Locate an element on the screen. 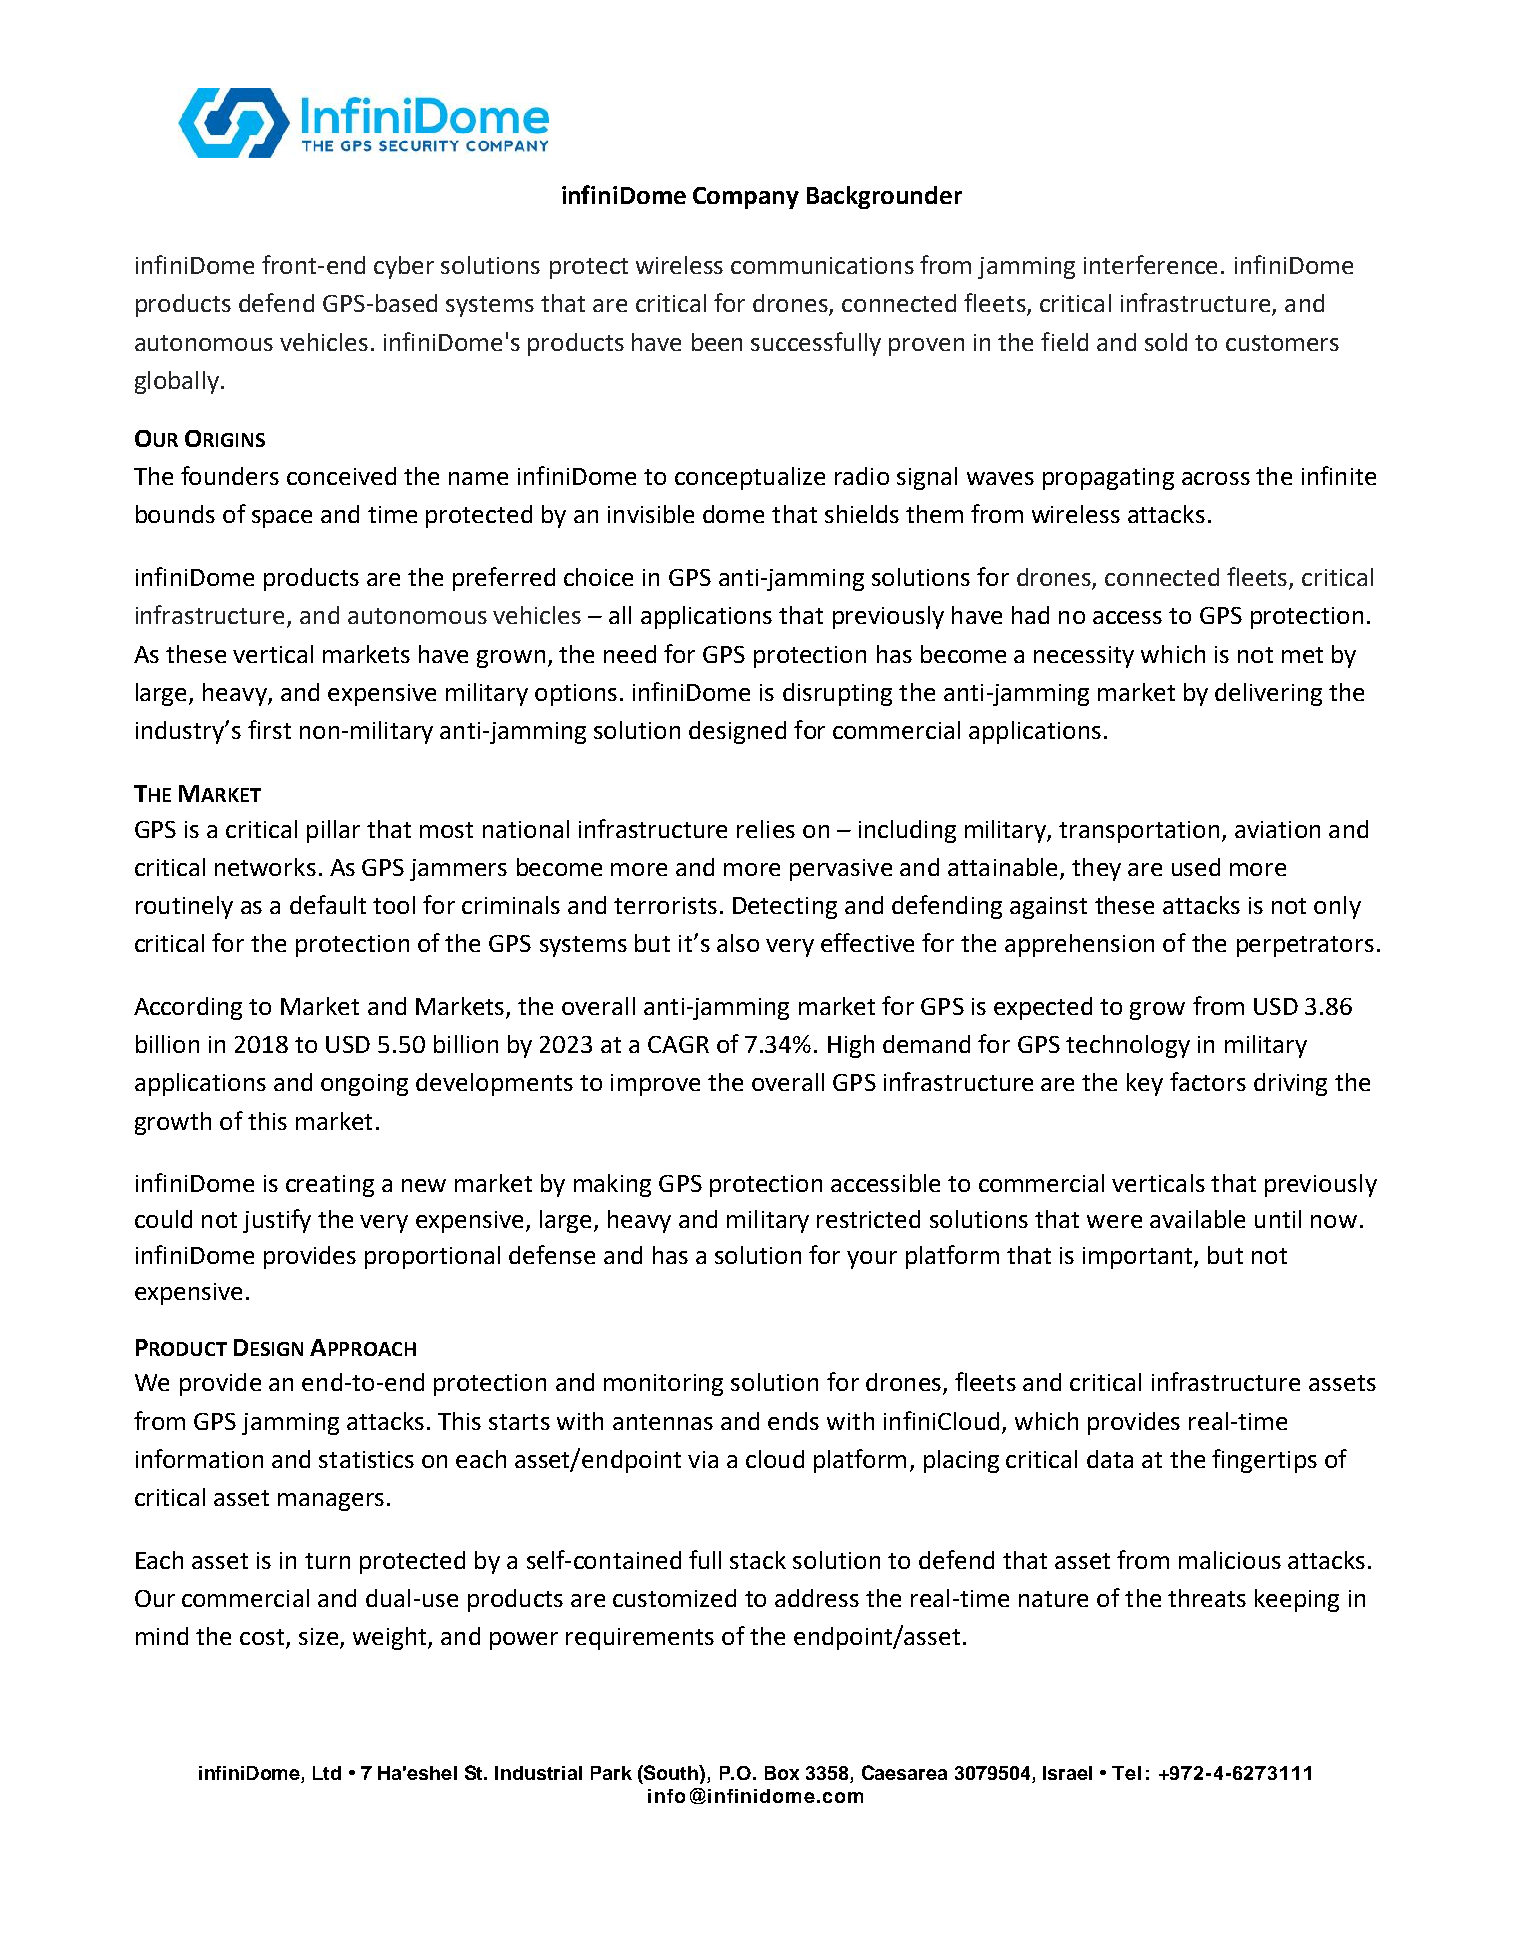 Image resolution: width=1513 pixels, height=1958 pixels. interference is located at coordinates (1150, 264).
